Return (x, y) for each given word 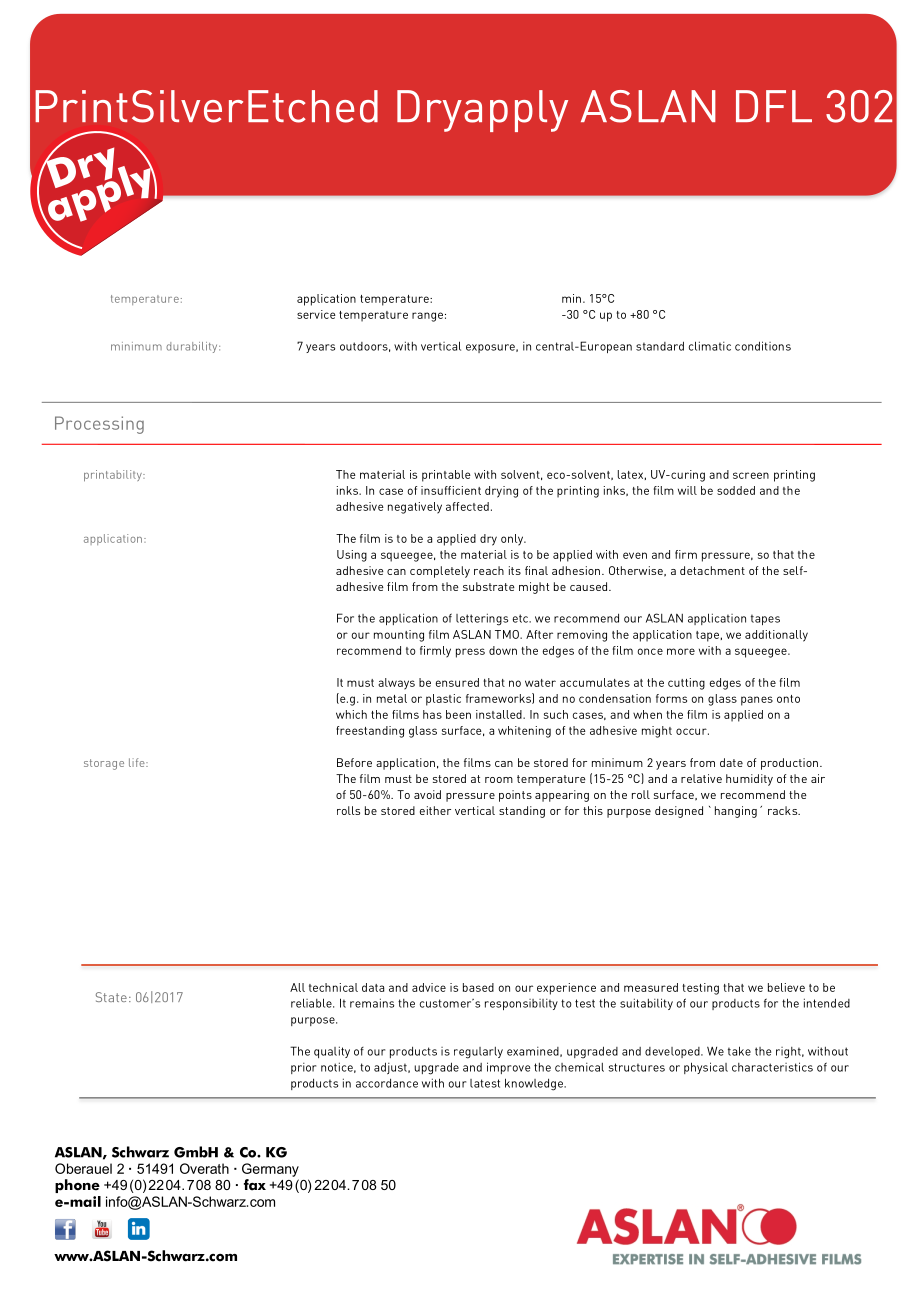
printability (114, 476)
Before (354, 762)
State (111, 997)
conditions (763, 346)
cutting (686, 684)
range (427, 317)
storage (104, 764)
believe (786, 987)
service (316, 314)
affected (467, 506)
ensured (457, 682)
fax (255, 1185)
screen (751, 475)
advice (429, 987)
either (435, 810)
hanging (736, 812)
